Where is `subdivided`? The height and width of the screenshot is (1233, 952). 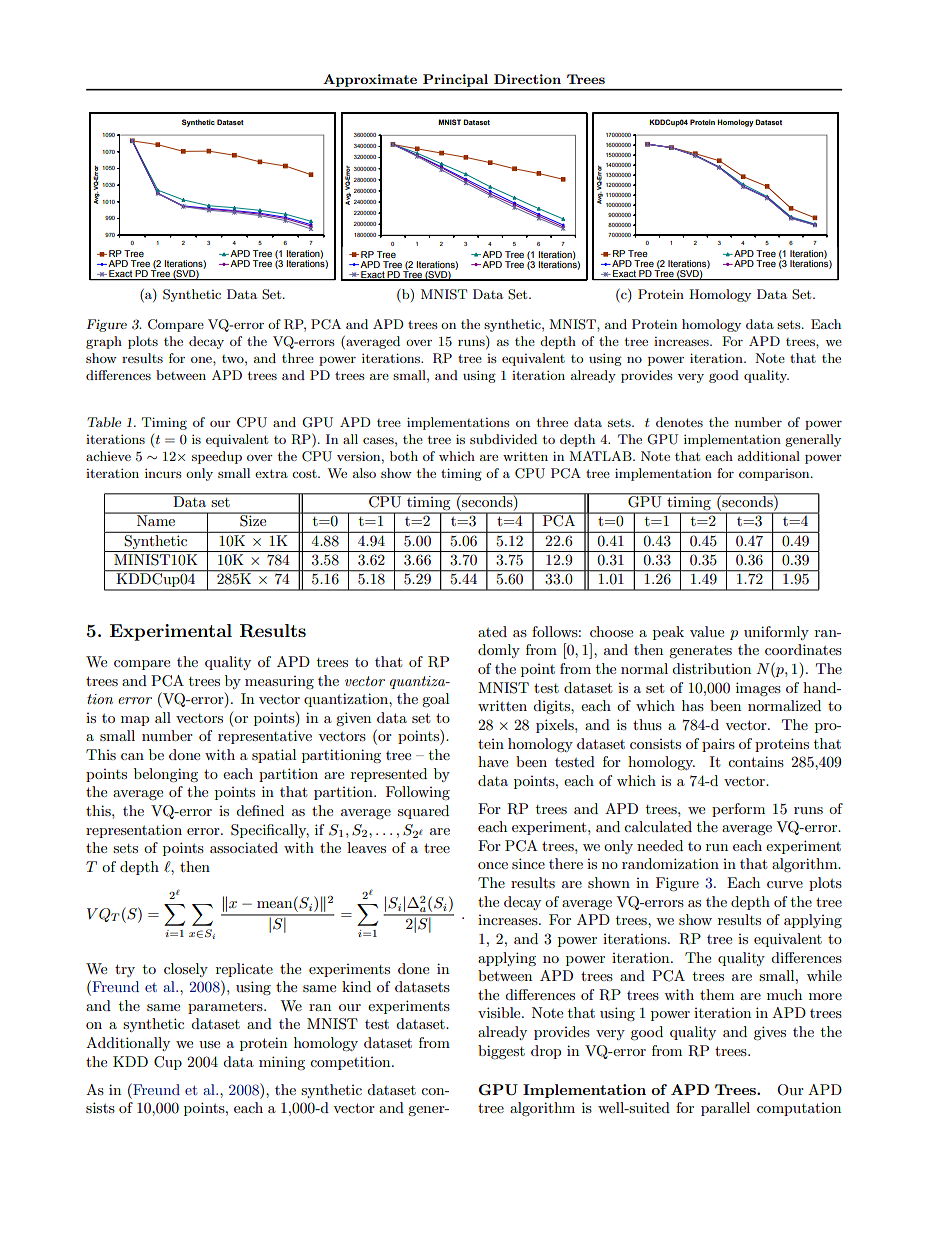 subdivided is located at coordinates (503, 439).
